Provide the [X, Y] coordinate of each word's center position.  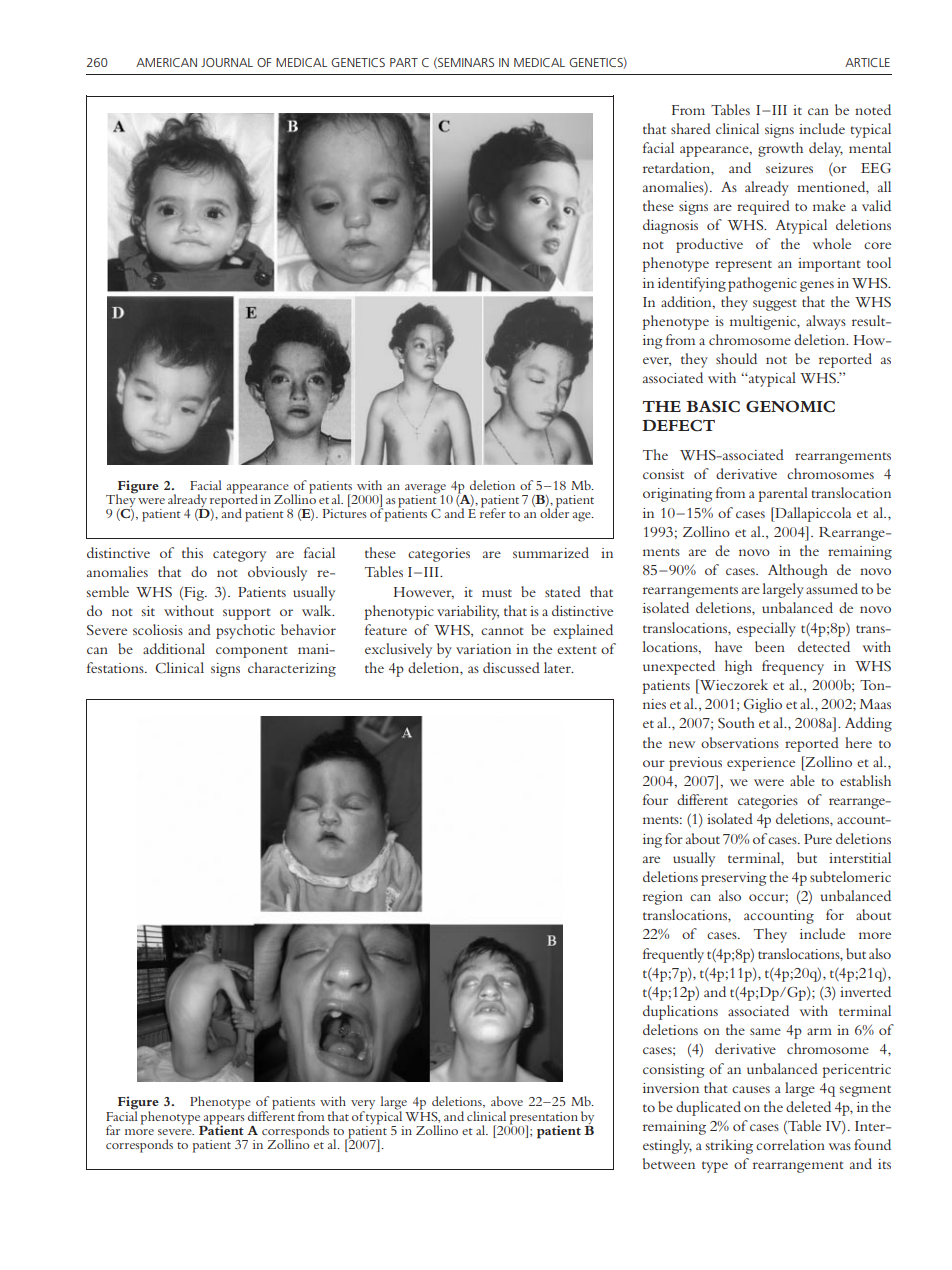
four [655, 799]
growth [780, 149]
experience [761, 764]
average [425, 489]
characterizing [292, 669]
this [192, 552]
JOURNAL [227, 62]
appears [224, 1120]
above [507, 1101]
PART [404, 62]
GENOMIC [790, 406]
